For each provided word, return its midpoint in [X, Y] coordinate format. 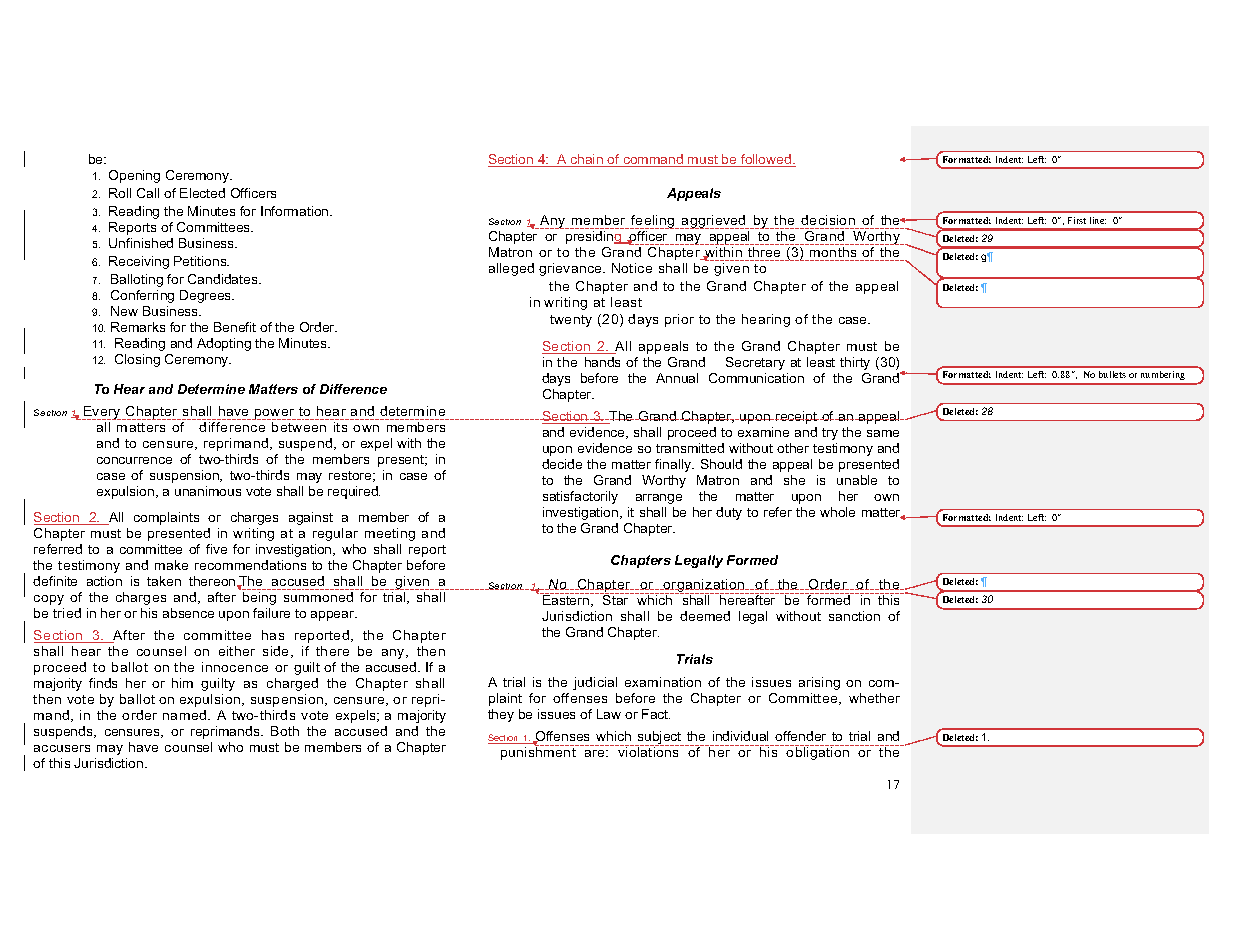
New [124, 311]
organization [704, 586]
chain [587, 160]
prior [679, 320]
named [184, 715]
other [793, 448]
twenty [571, 321]
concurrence [134, 460]
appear [334, 616]
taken [164, 581]
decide [562, 464]
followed [766, 160]
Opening [134, 176]
